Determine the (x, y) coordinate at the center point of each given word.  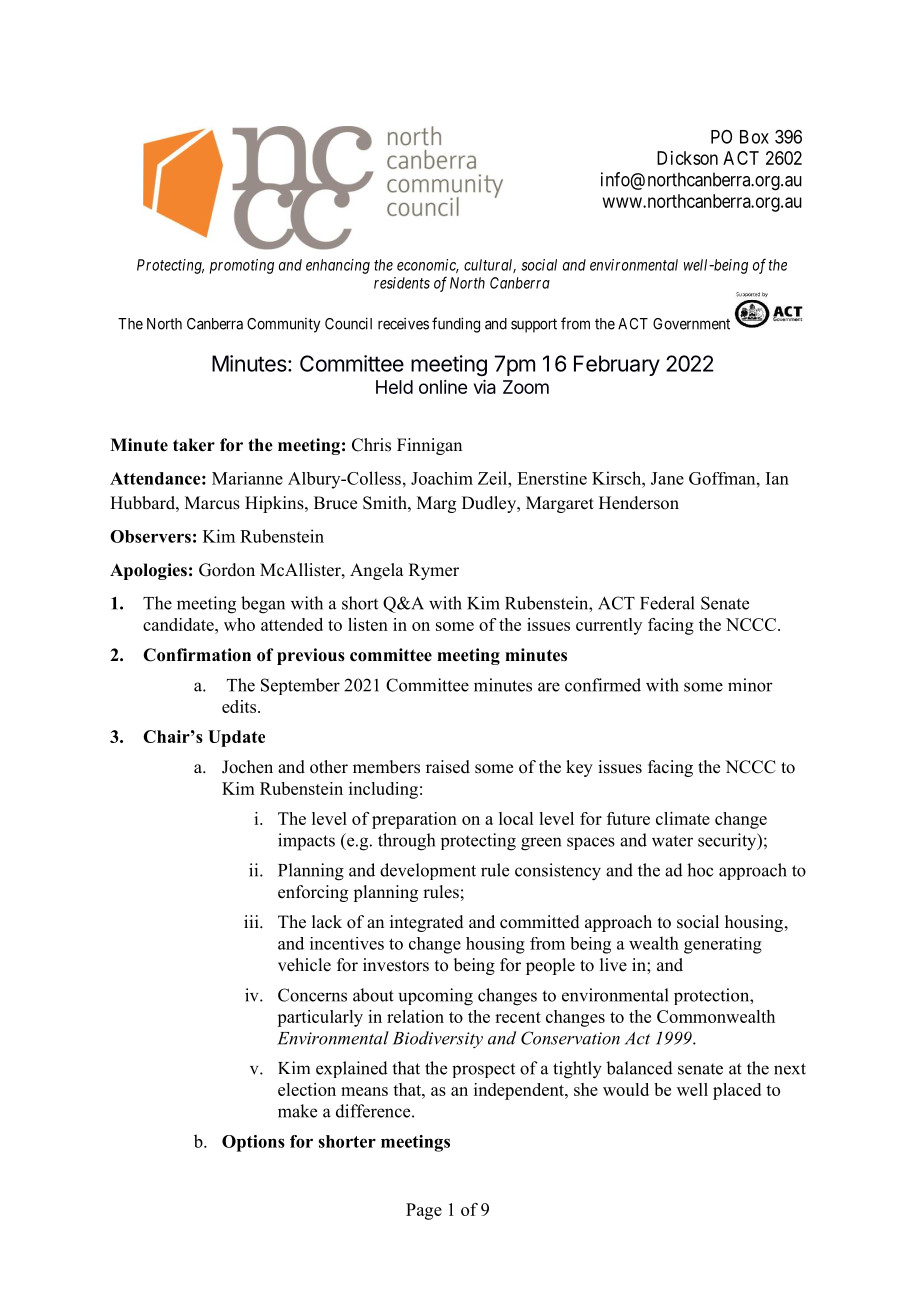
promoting (242, 266)
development (428, 871)
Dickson (687, 158)
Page (424, 1211)
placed (737, 1091)
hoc (700, 870)
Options (253, 1143)
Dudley (490, 504)
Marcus (212, 503)
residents (402, 283)
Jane (667, 478)
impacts (306, 842)
